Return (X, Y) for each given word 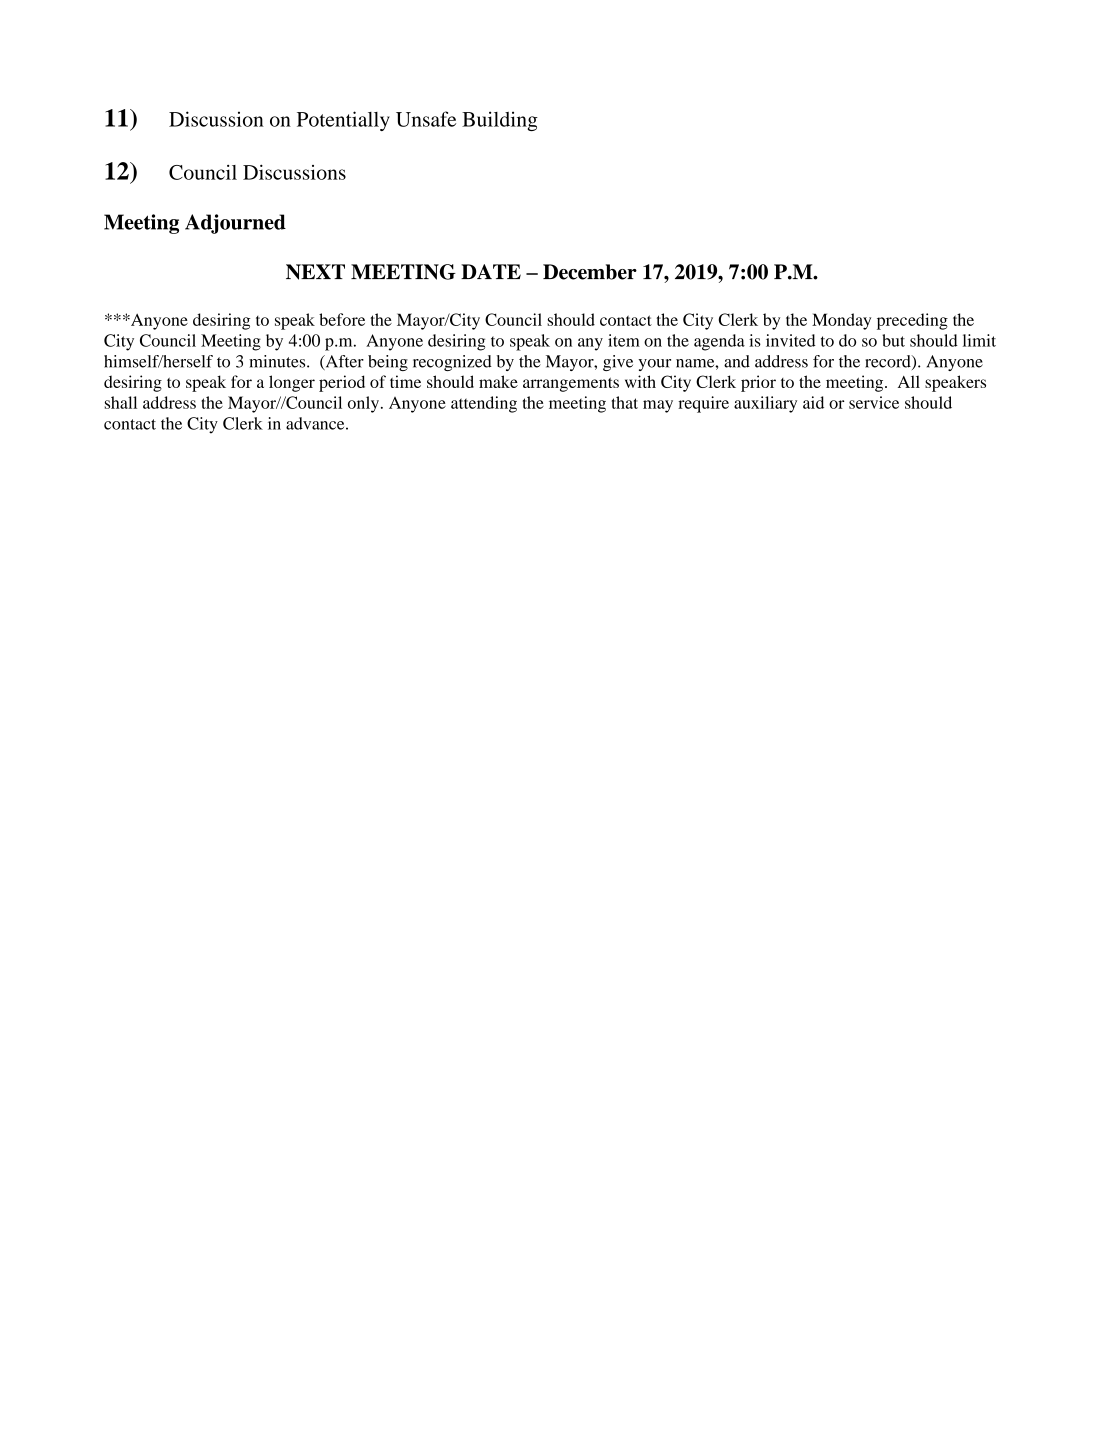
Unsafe (426, 119)
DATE (491, 271)
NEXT (315, 272)
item (624, 340)
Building (500, 121)
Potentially (343, 121)
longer (292, 383)
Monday (841, 321)
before (342, 319)
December (590, 272)
